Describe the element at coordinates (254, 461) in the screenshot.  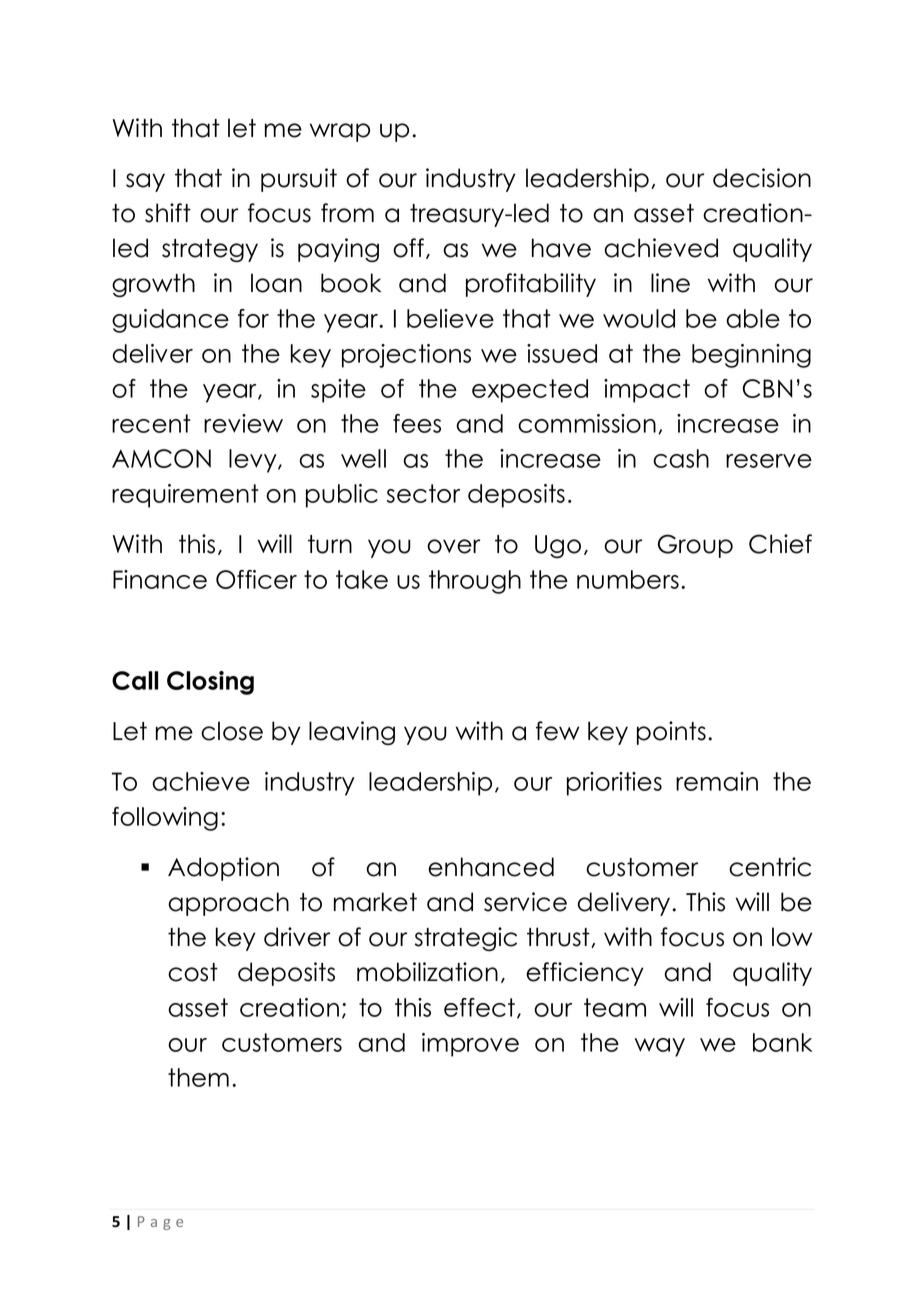
I see `levy` at that location.
